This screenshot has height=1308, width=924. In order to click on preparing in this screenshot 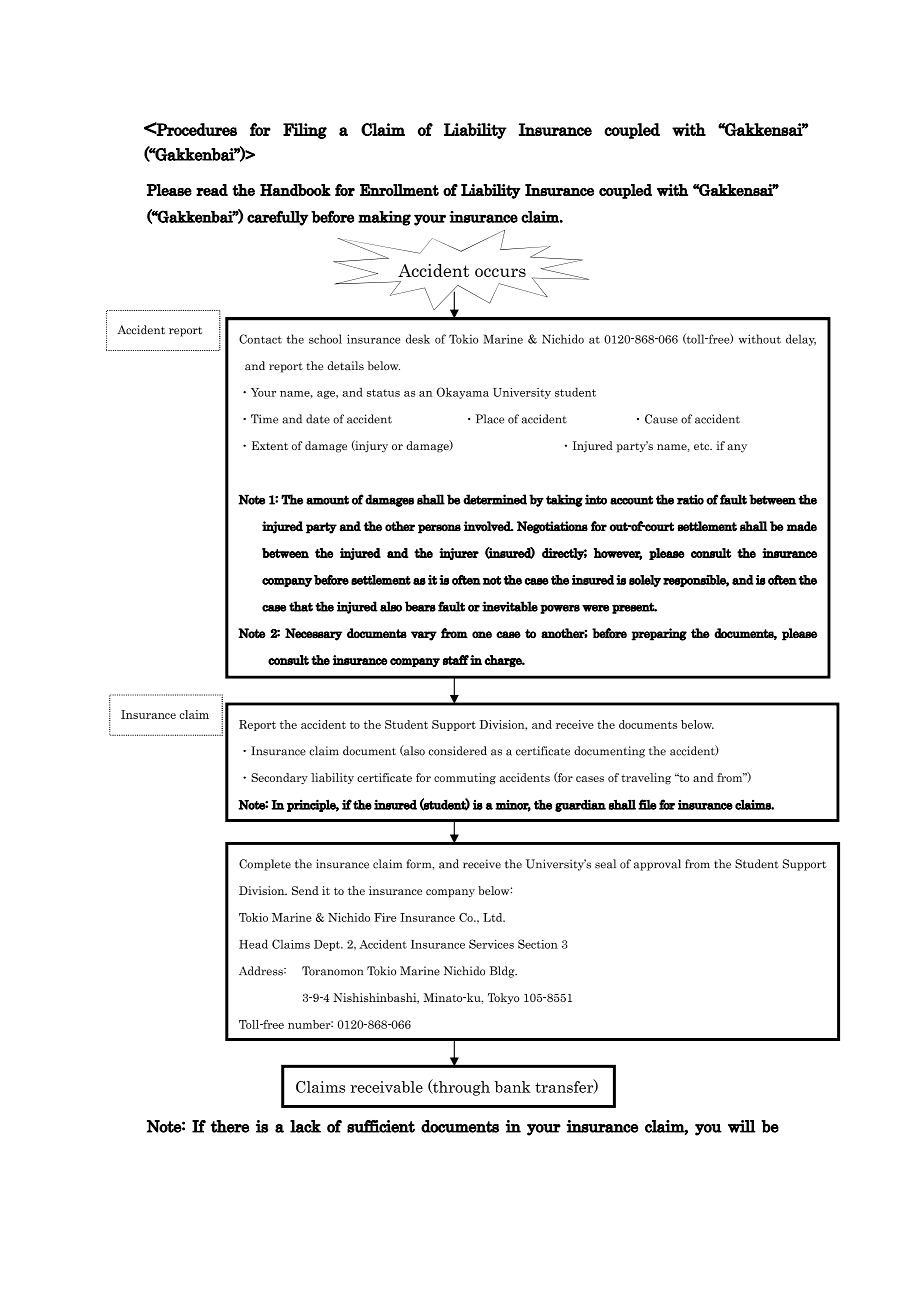, I will do `click(659, 634)`.
